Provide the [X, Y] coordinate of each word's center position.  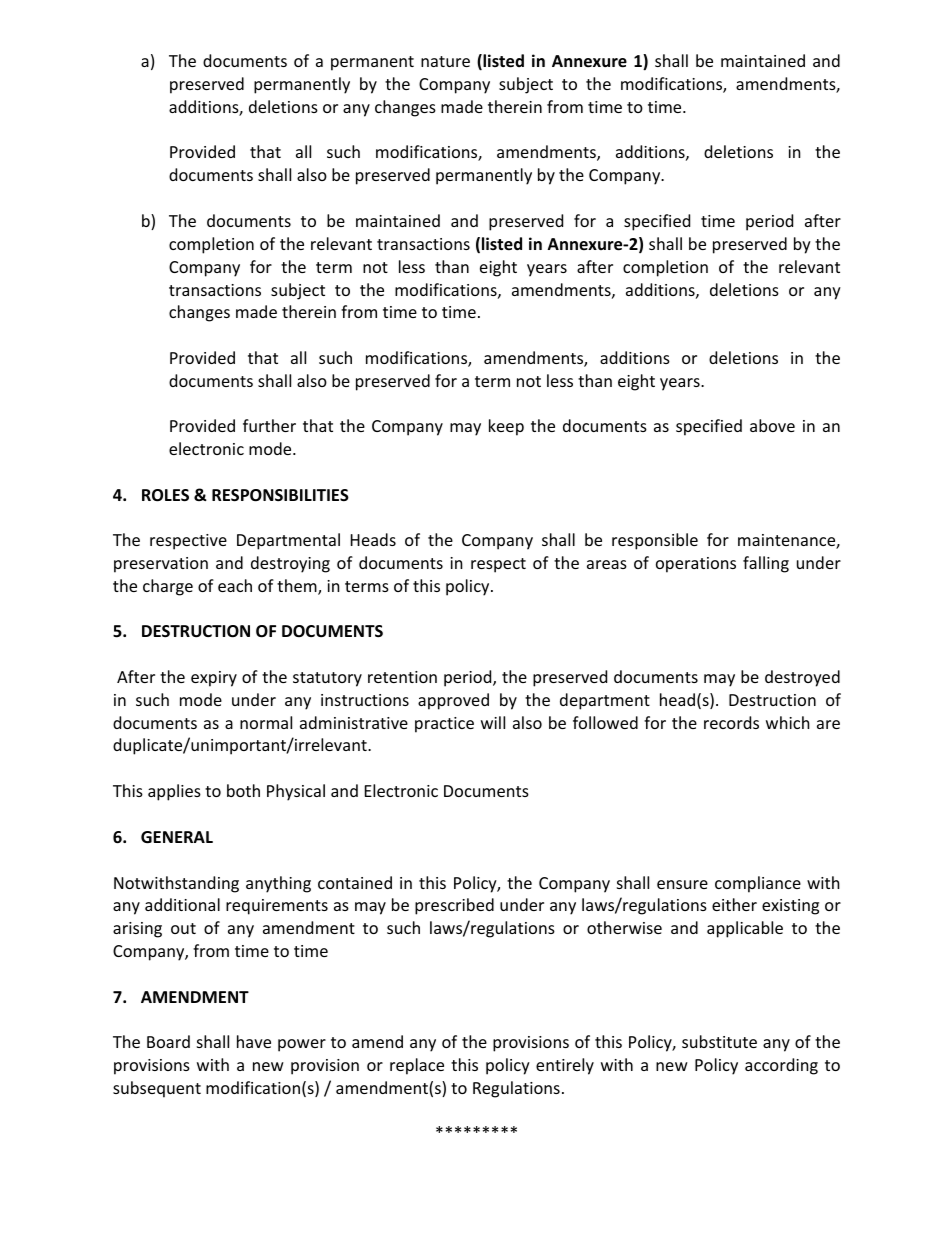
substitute [719, 1041]
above [772, 425]
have [254, 1041]
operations [696, 565]
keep [506, 427]
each [235, 585]
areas [607, 564]
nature [445, 61]
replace [417, 1066]
